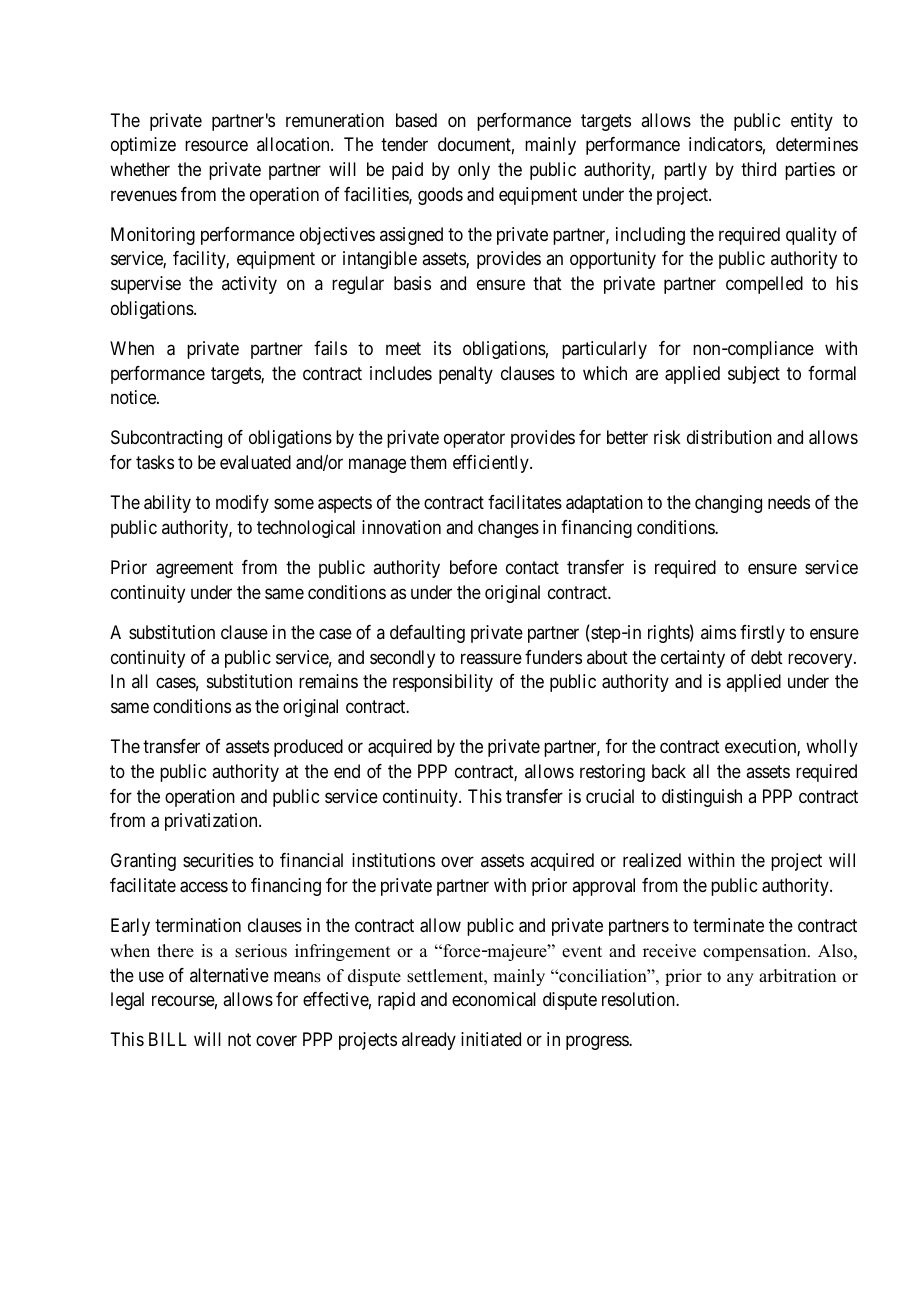 This page has height=1308, width=924. Describe the element at coordinates (216, 146) in the page. I see `resource` at that location.
